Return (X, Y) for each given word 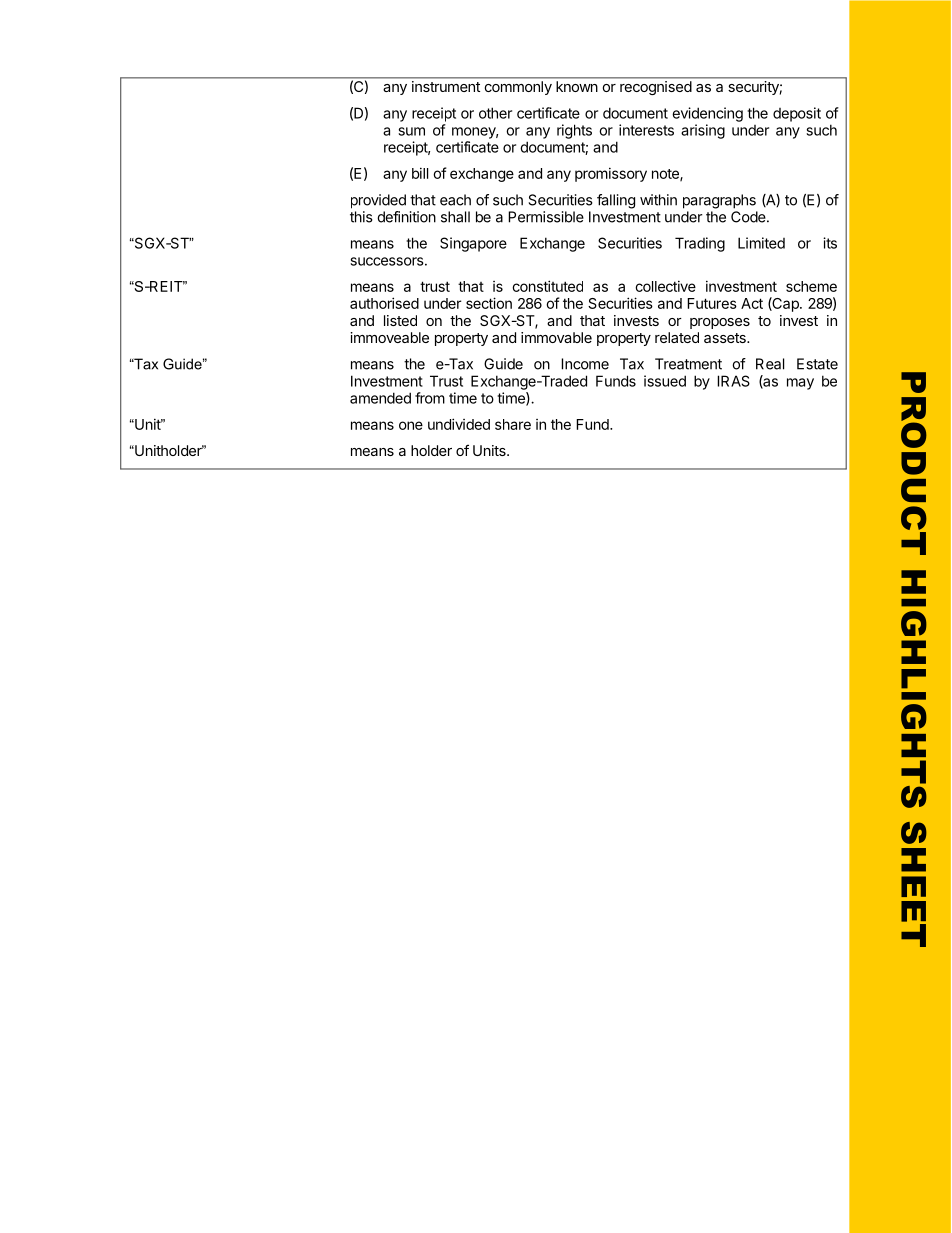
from (430, 398)
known (576, 86)
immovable (556, 337)
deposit (797, 114)
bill (420, 173)
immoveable (389, 337)
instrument (446, 86)
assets (726, 338)
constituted (547, 286)
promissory (611, 174)
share (513, 424)
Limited (761, 243)
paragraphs (719, 201)
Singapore (473, 244)
